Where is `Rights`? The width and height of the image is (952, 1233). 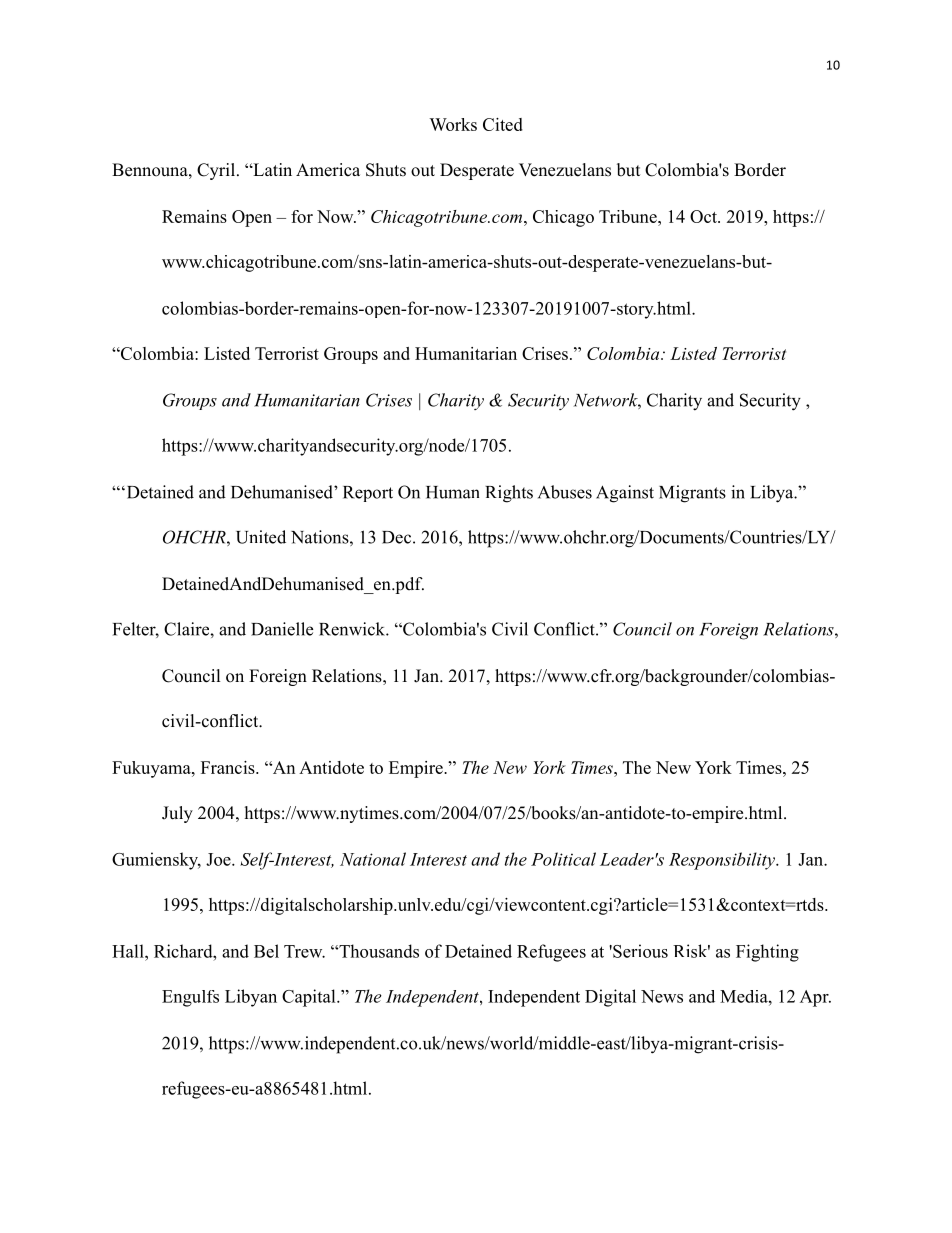
Rights is located at coordinates (509, 494).
